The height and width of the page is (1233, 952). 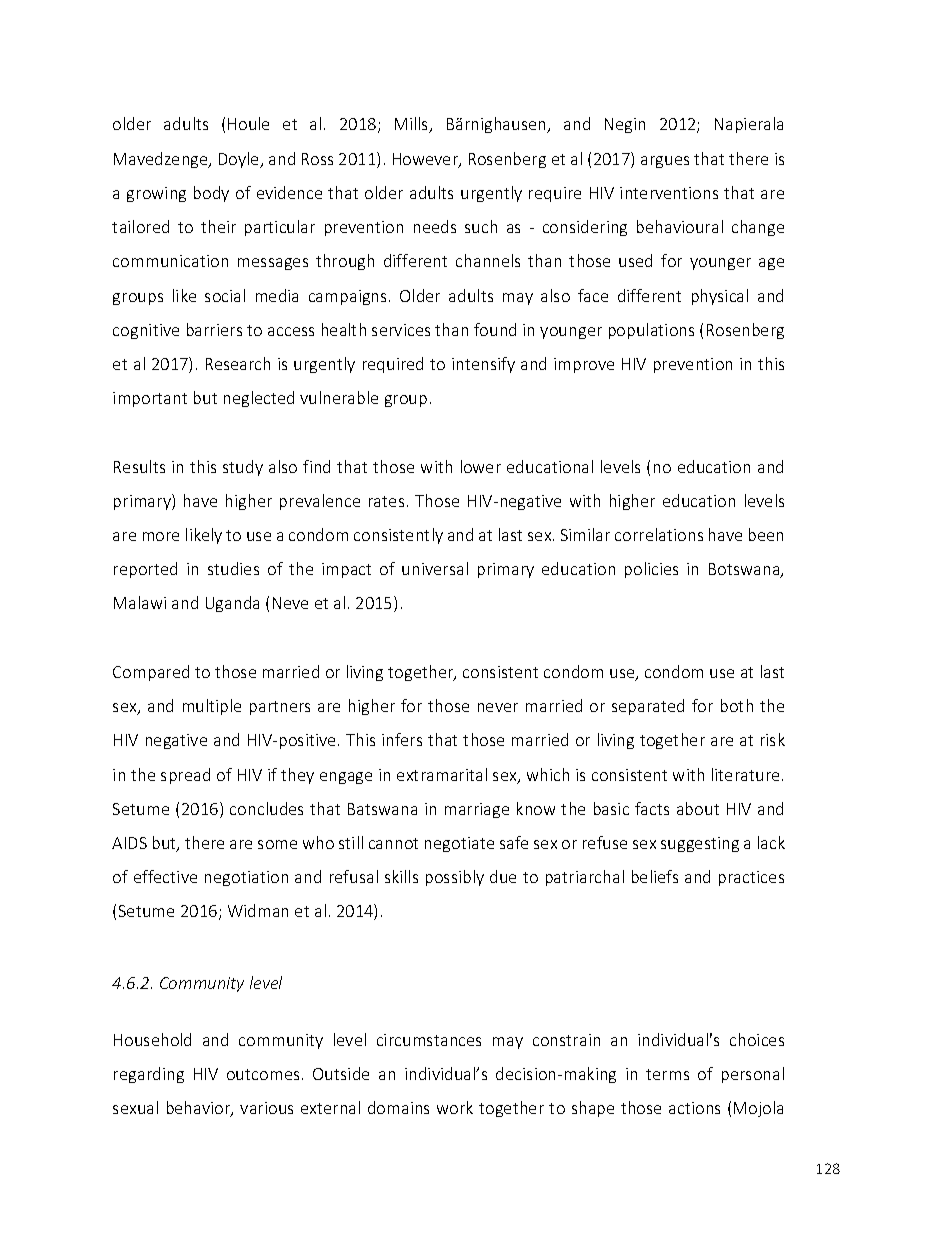 I want to click on suggesting, so click(x=700, y=844).
